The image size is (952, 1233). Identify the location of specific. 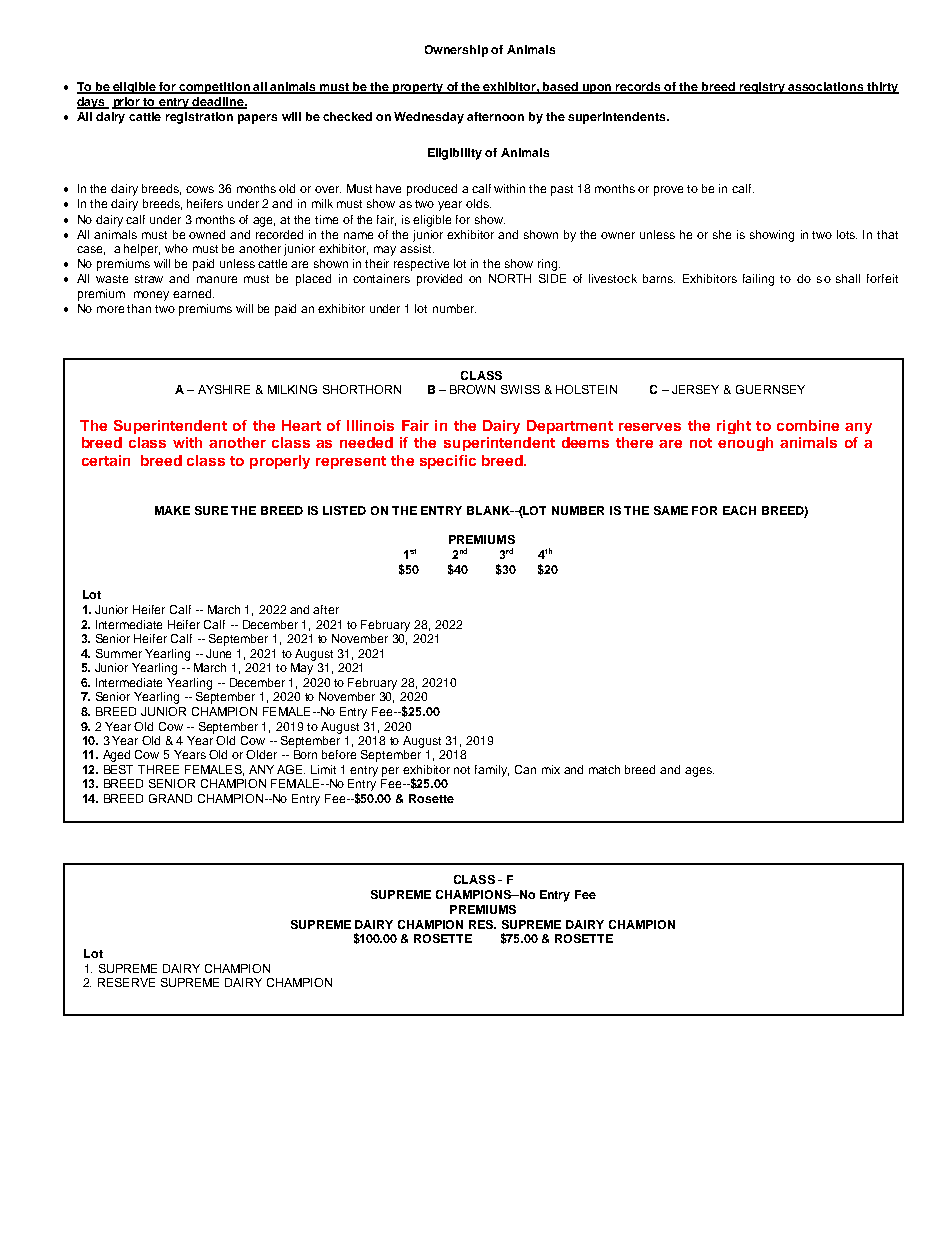
(448, 462).
